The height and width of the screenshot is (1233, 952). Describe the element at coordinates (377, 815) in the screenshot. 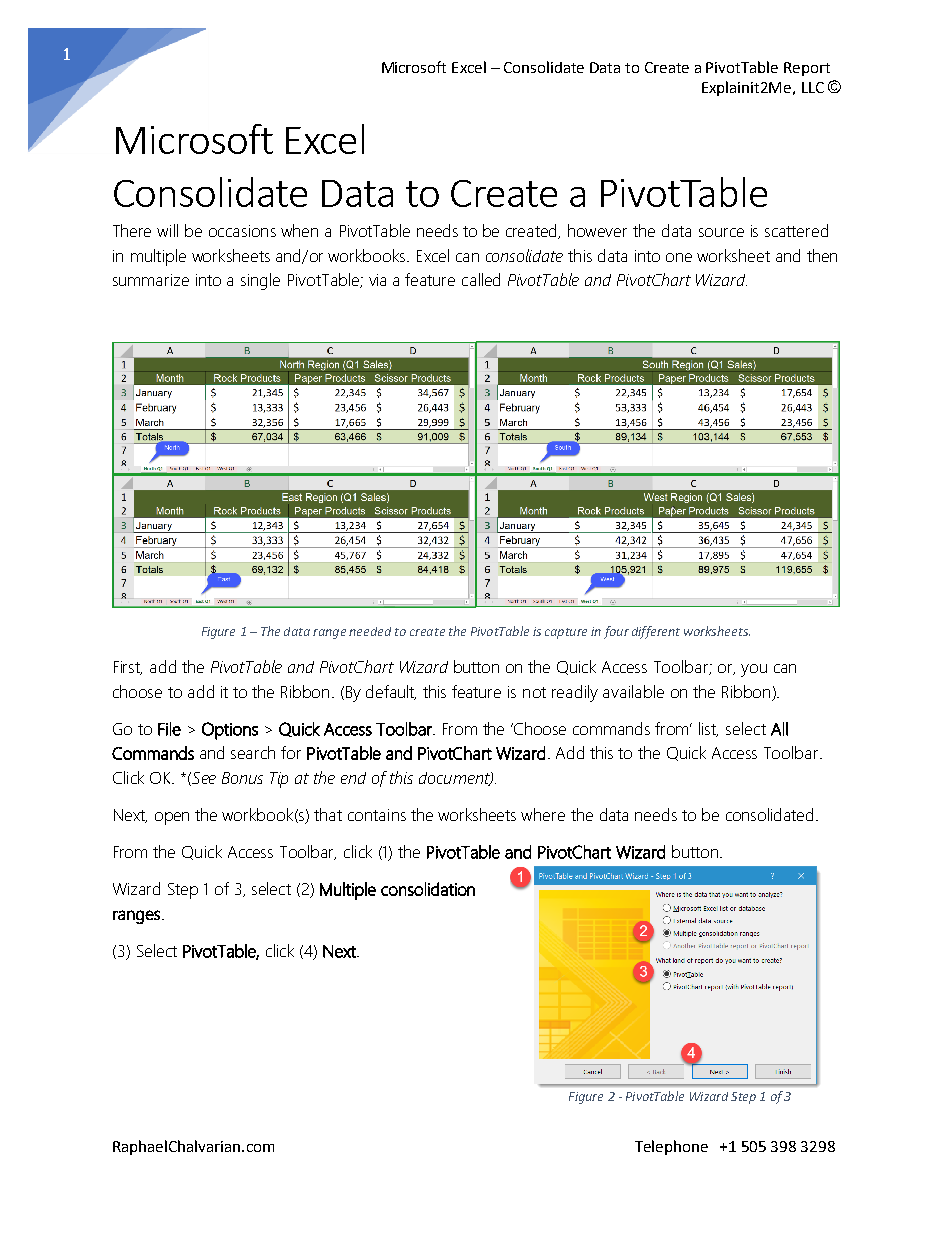

I see `contains` at that location.
